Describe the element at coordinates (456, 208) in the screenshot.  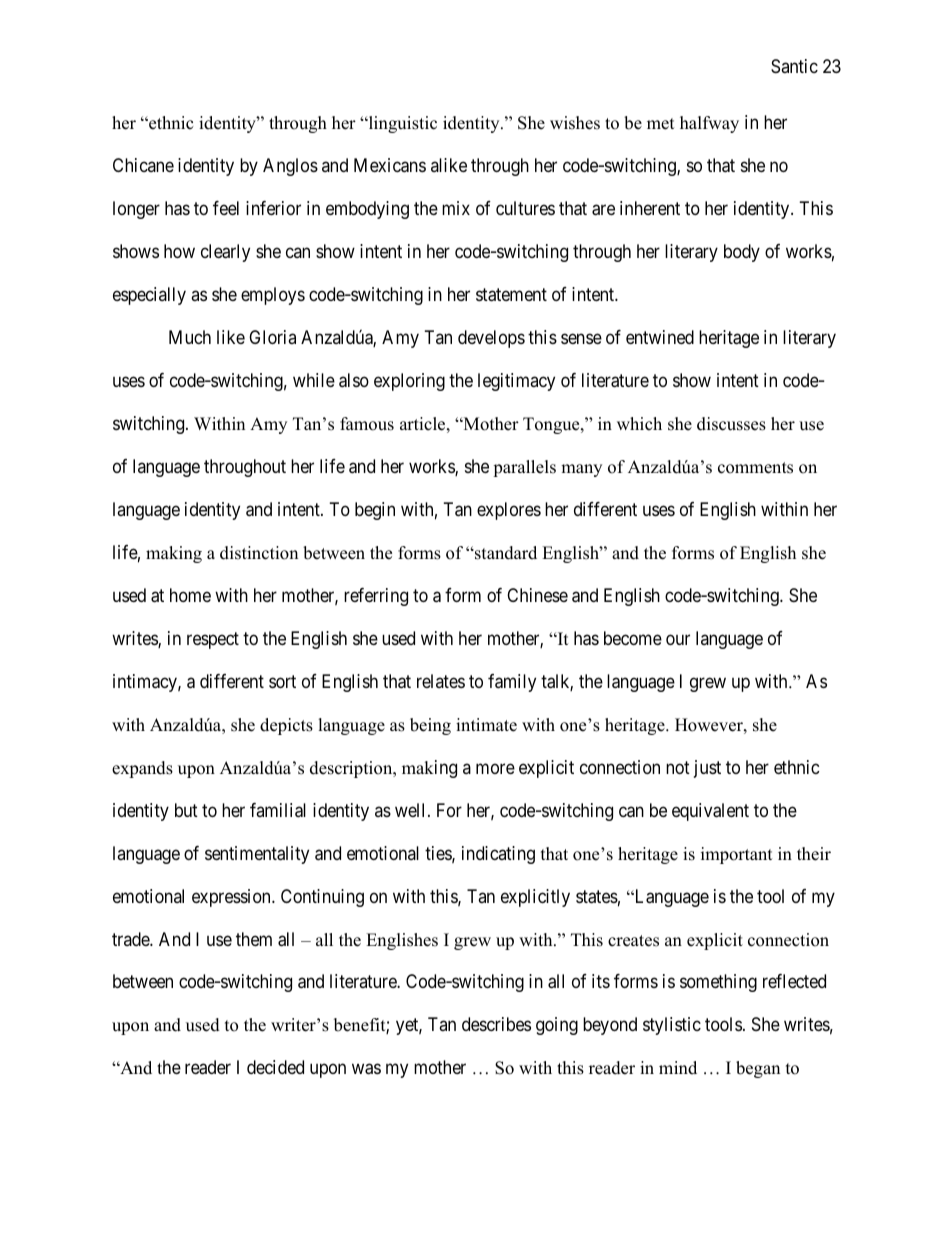
I see `mix` at that location.
